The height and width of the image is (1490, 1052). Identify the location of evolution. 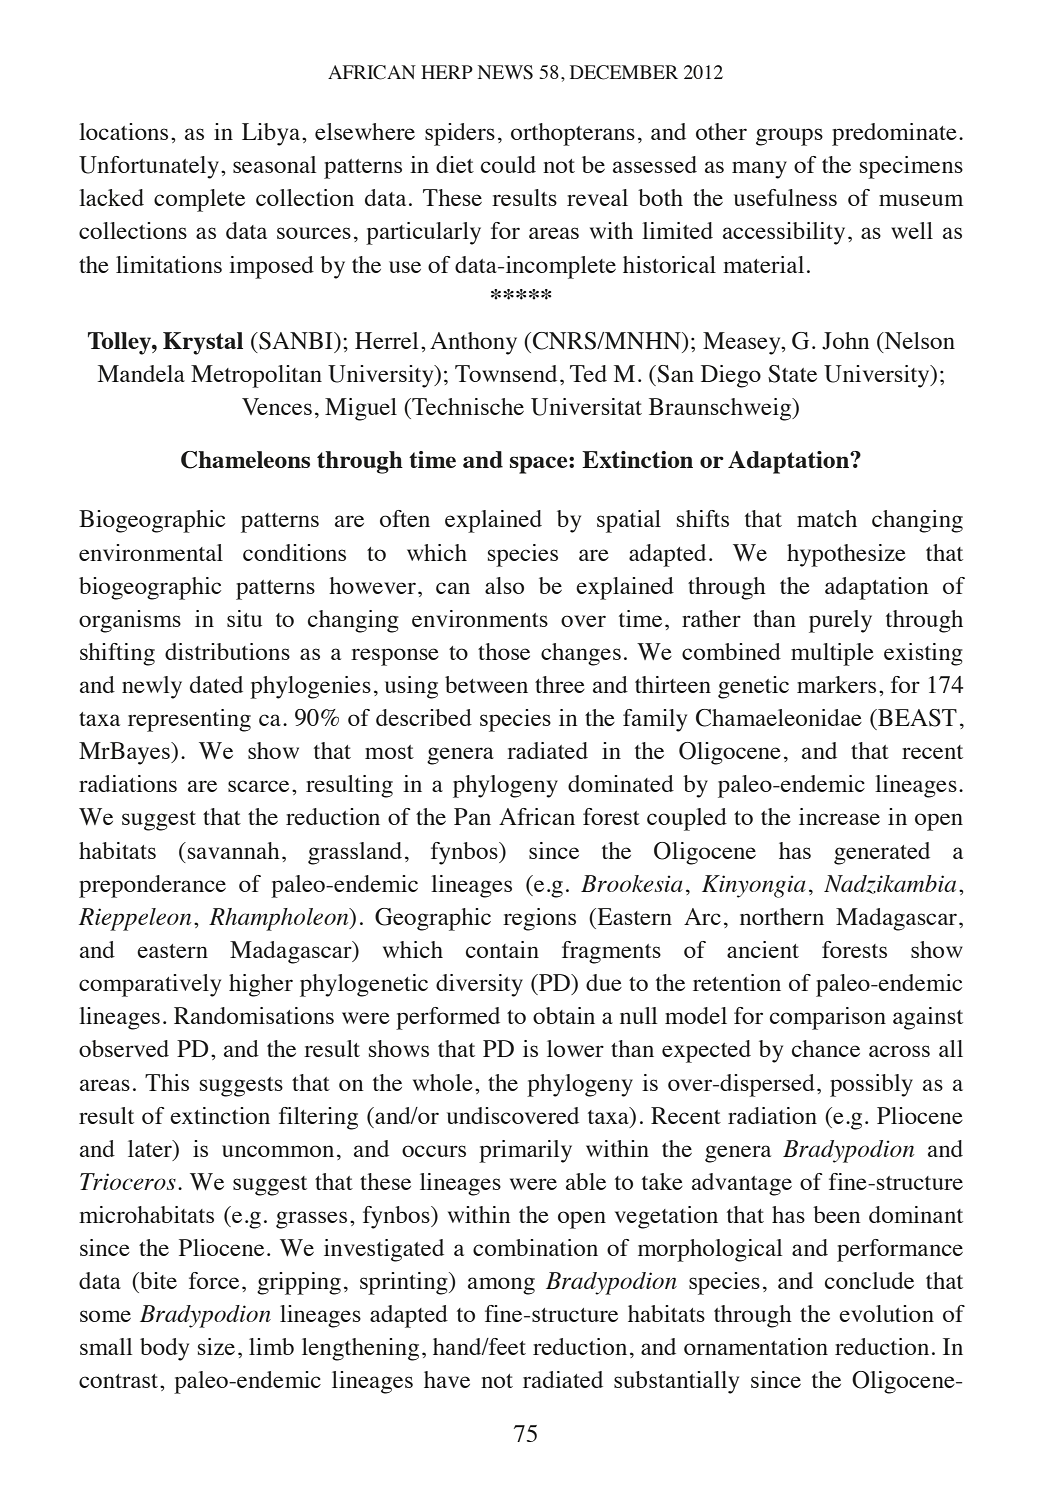
(886, 1313).
